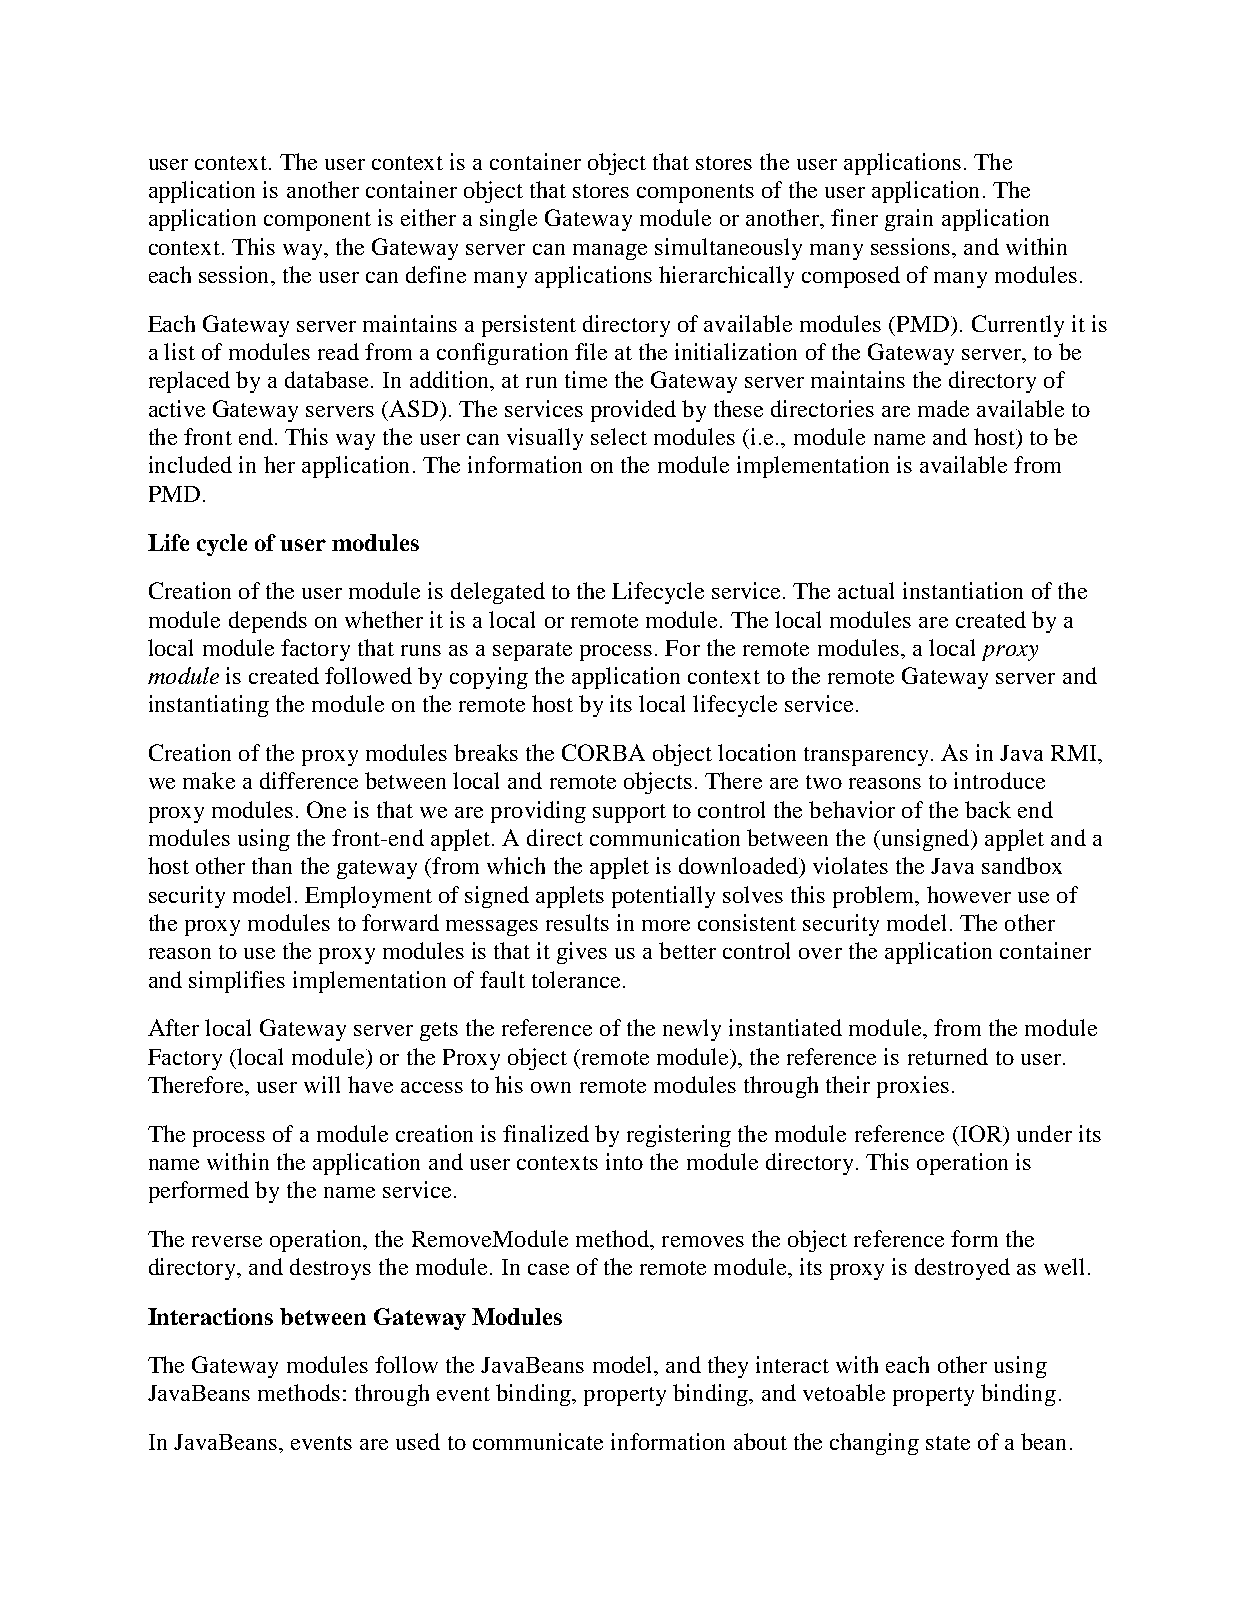 The width and height of the screenshot is (1255, 1624). I want to click on than, so click(272, 865).
